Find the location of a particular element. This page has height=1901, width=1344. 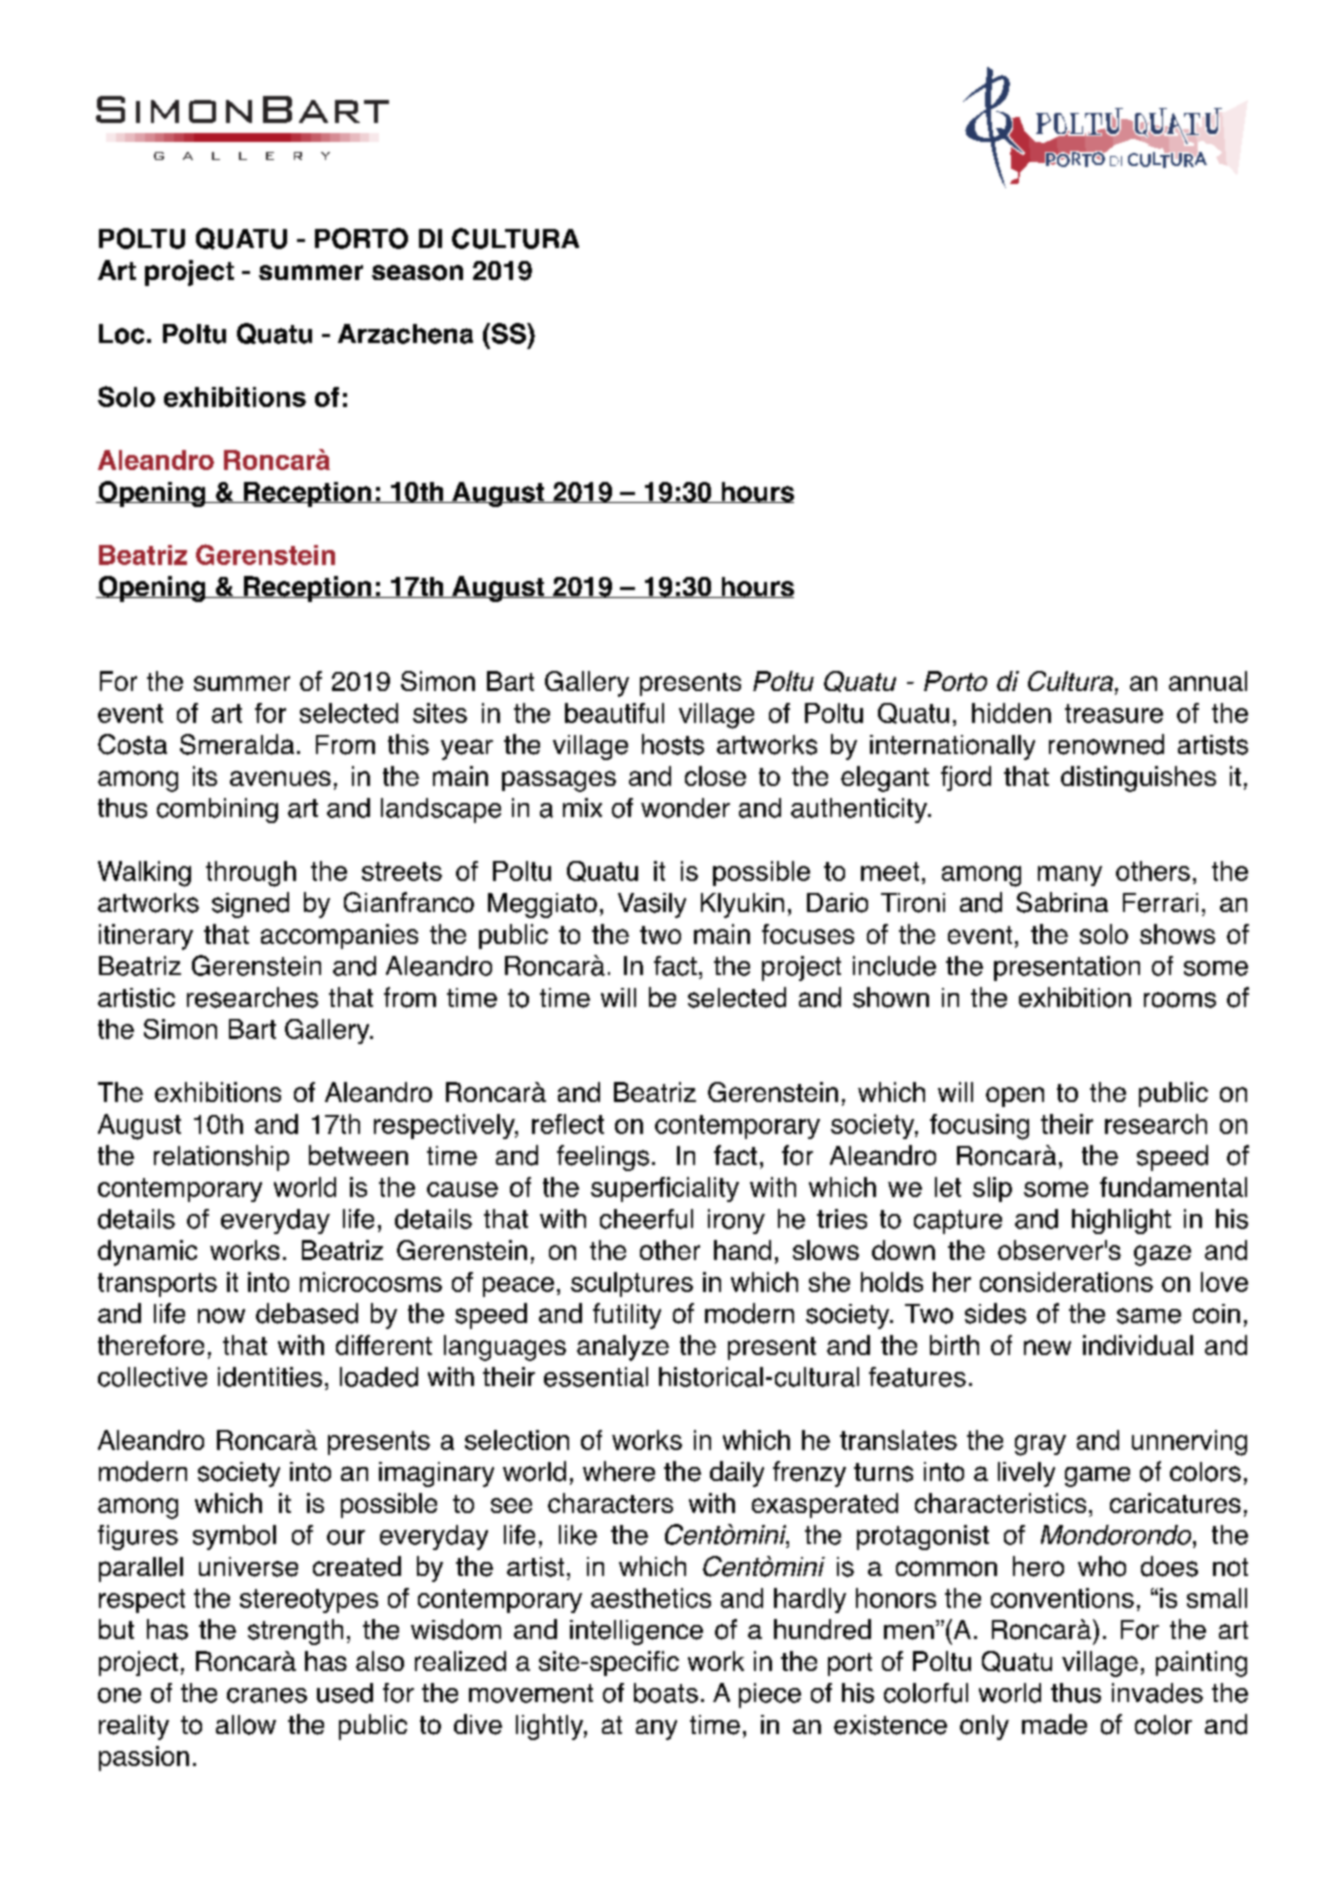

avenues is located at coordinates (280, 778).
